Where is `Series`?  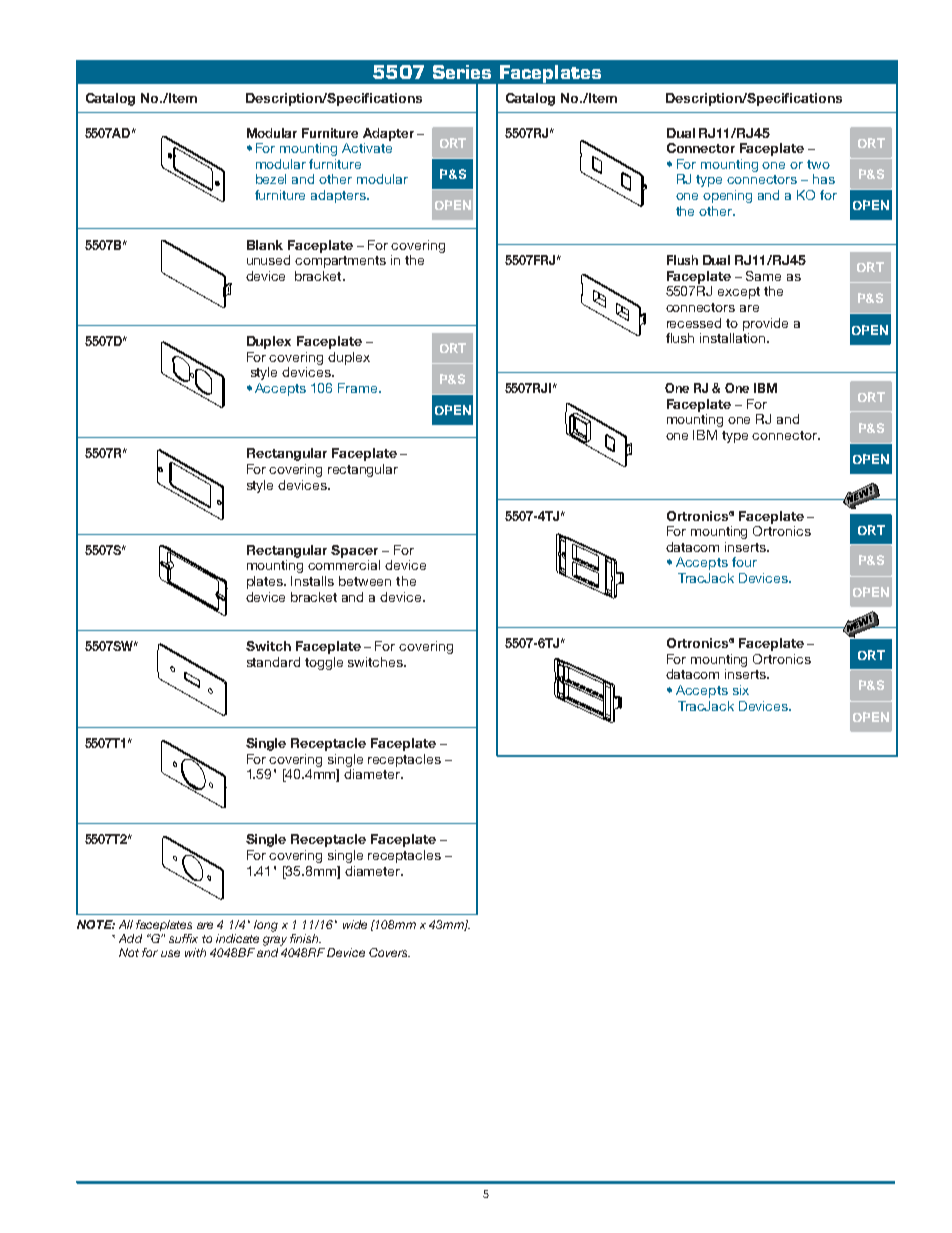
Series is located at coordinates (462, 72).
